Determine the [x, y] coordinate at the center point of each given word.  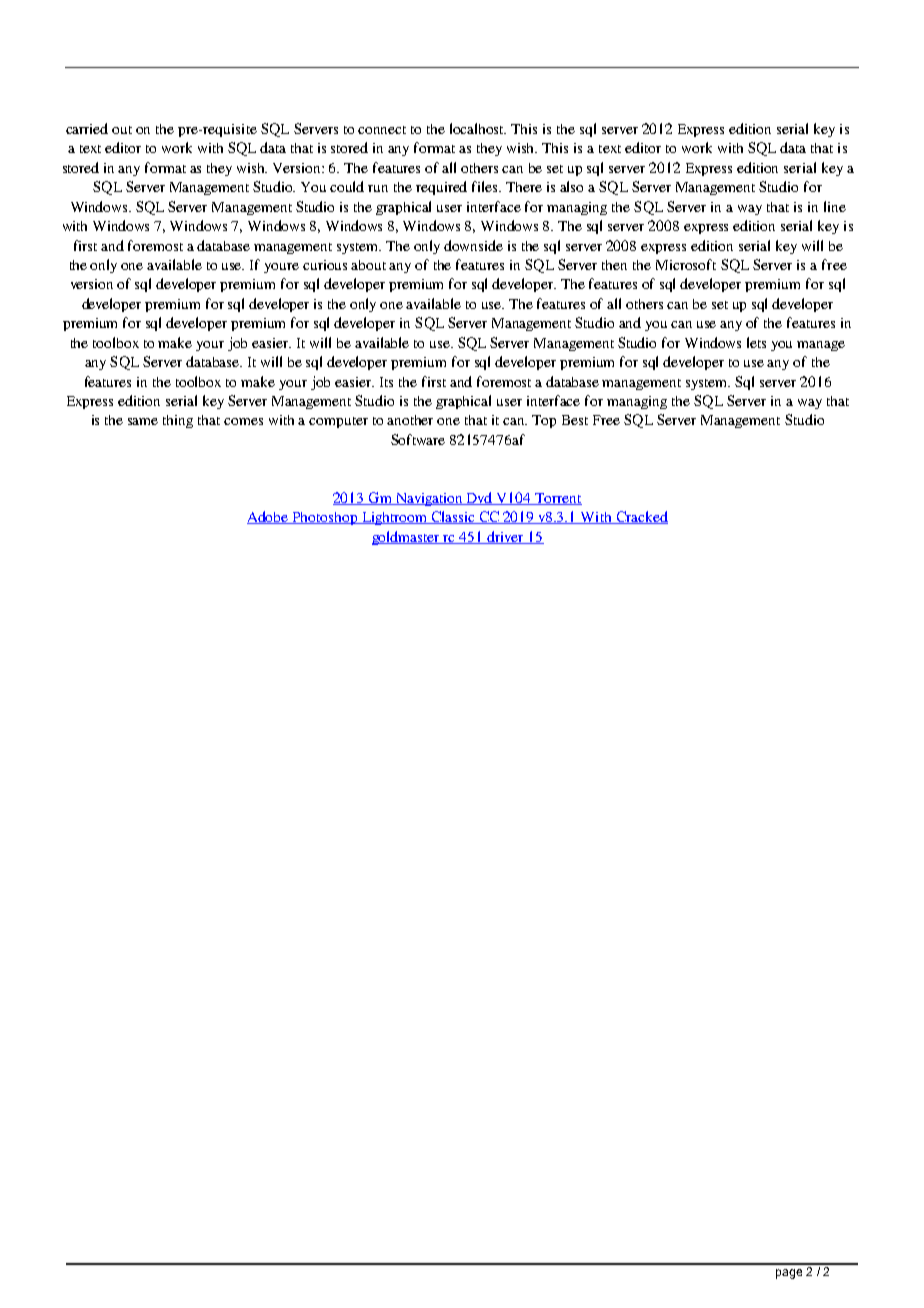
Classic [453, 517]
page [789, 1274]
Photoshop [325, 518]
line [835, 206]
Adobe [269, 517]
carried [87, 128]
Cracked [641, 517]
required [441, 188]
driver [505, 537]
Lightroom [394, 518]
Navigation [429, 499]
